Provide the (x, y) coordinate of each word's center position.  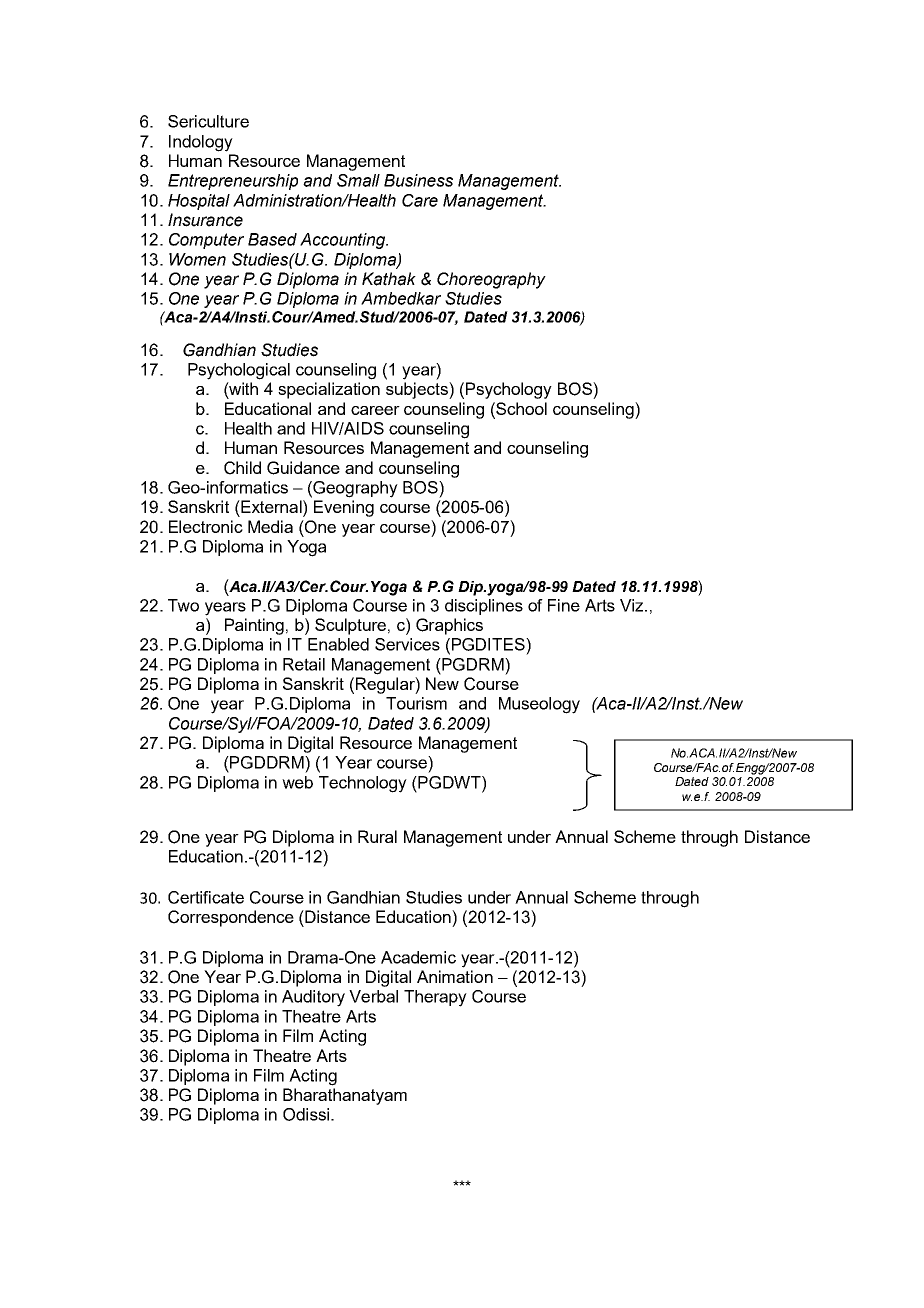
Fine (564, 605)
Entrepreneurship (233, 182)
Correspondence (231, 918)
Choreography (491, 280)
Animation (455, 976)
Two (183, 605)
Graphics (449, 626)
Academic (418, 957)
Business (418, 180)
